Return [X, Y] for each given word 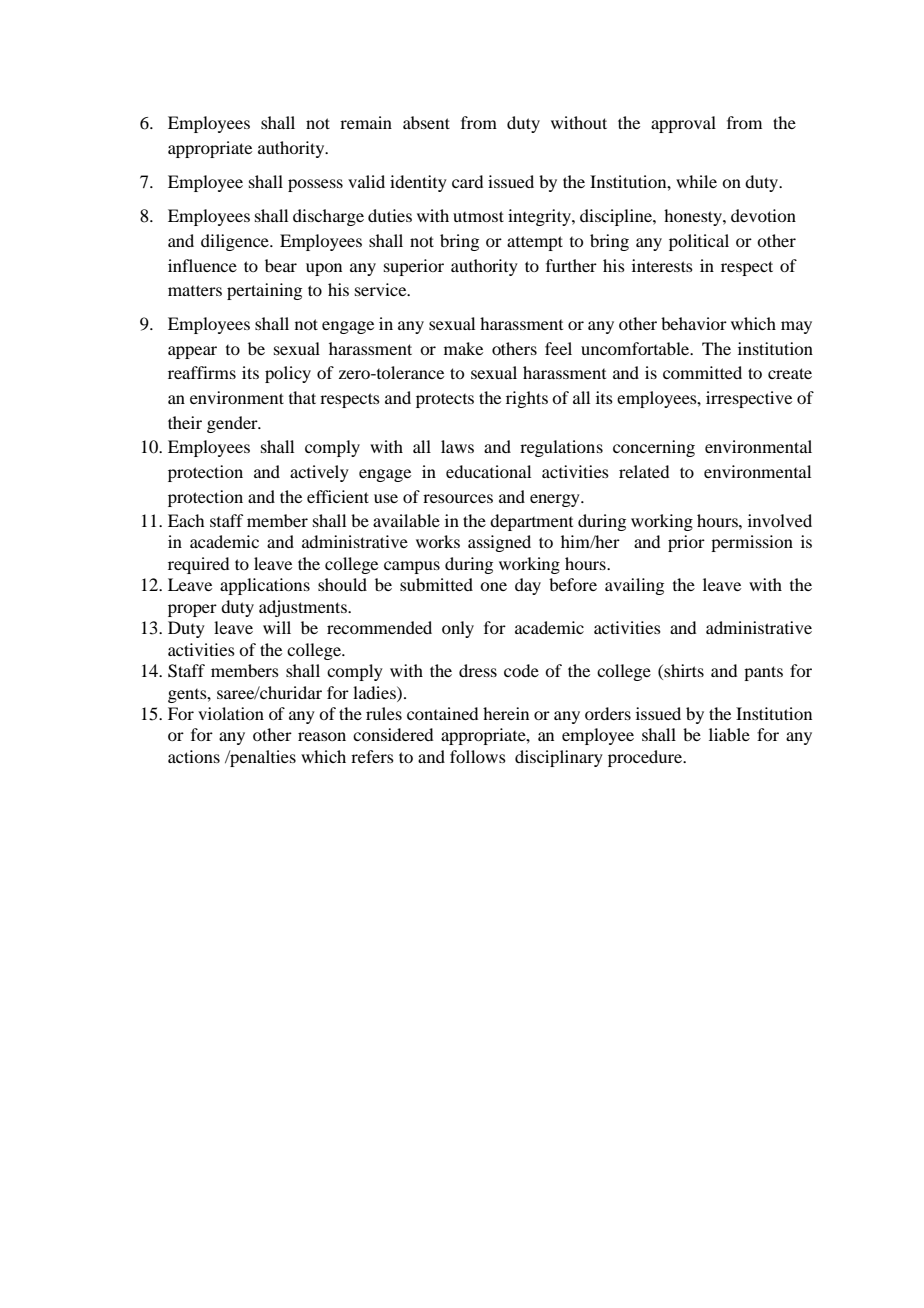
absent [426, 122]
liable [729, 734]
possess [315, 185]
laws [457, 446]
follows [478, 756]
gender [233, 424]
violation [231, 713]
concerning [654, 448]
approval [683, 124]
